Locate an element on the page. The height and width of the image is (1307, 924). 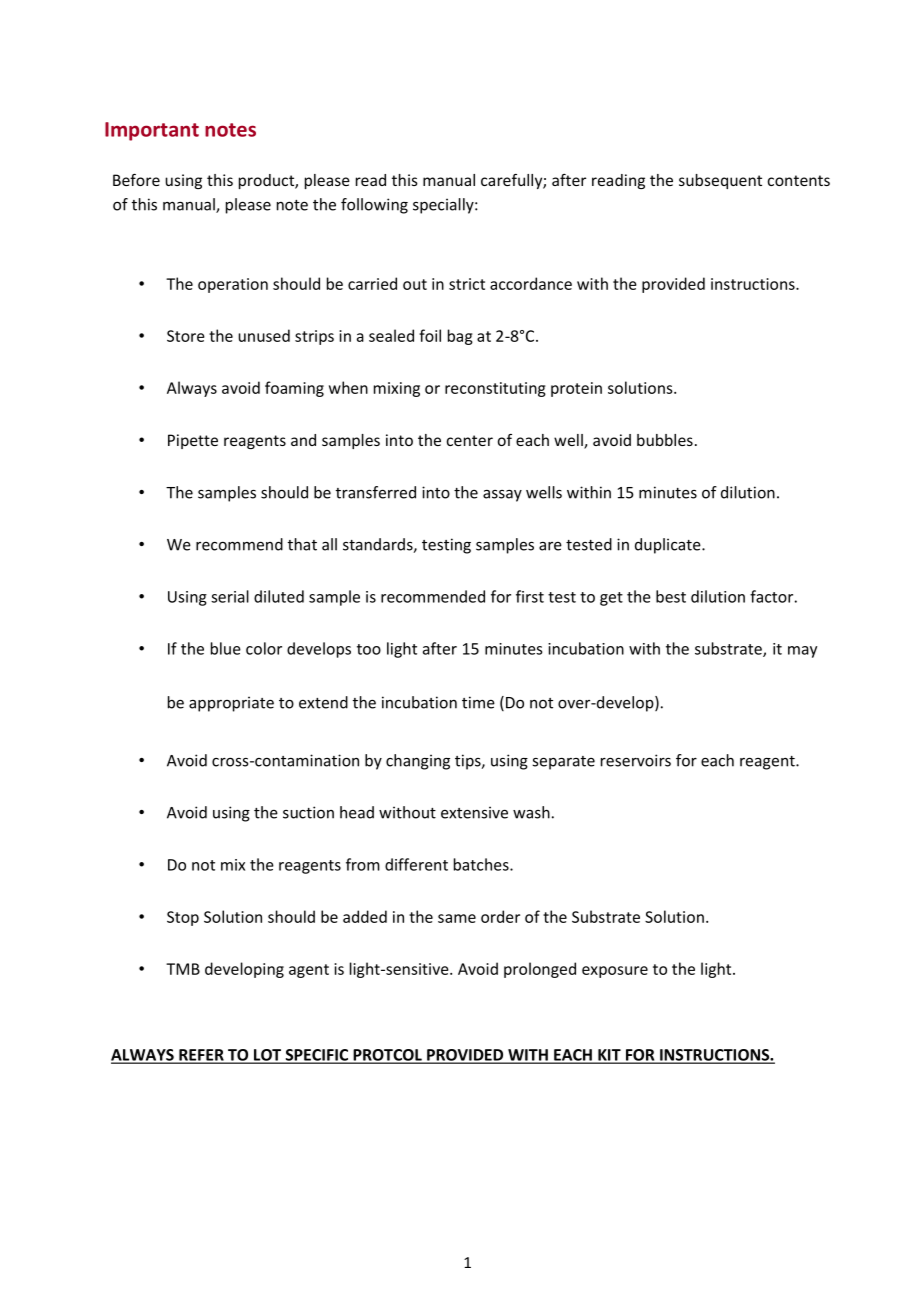
reservoirs is located at coordinates (636, 760).
